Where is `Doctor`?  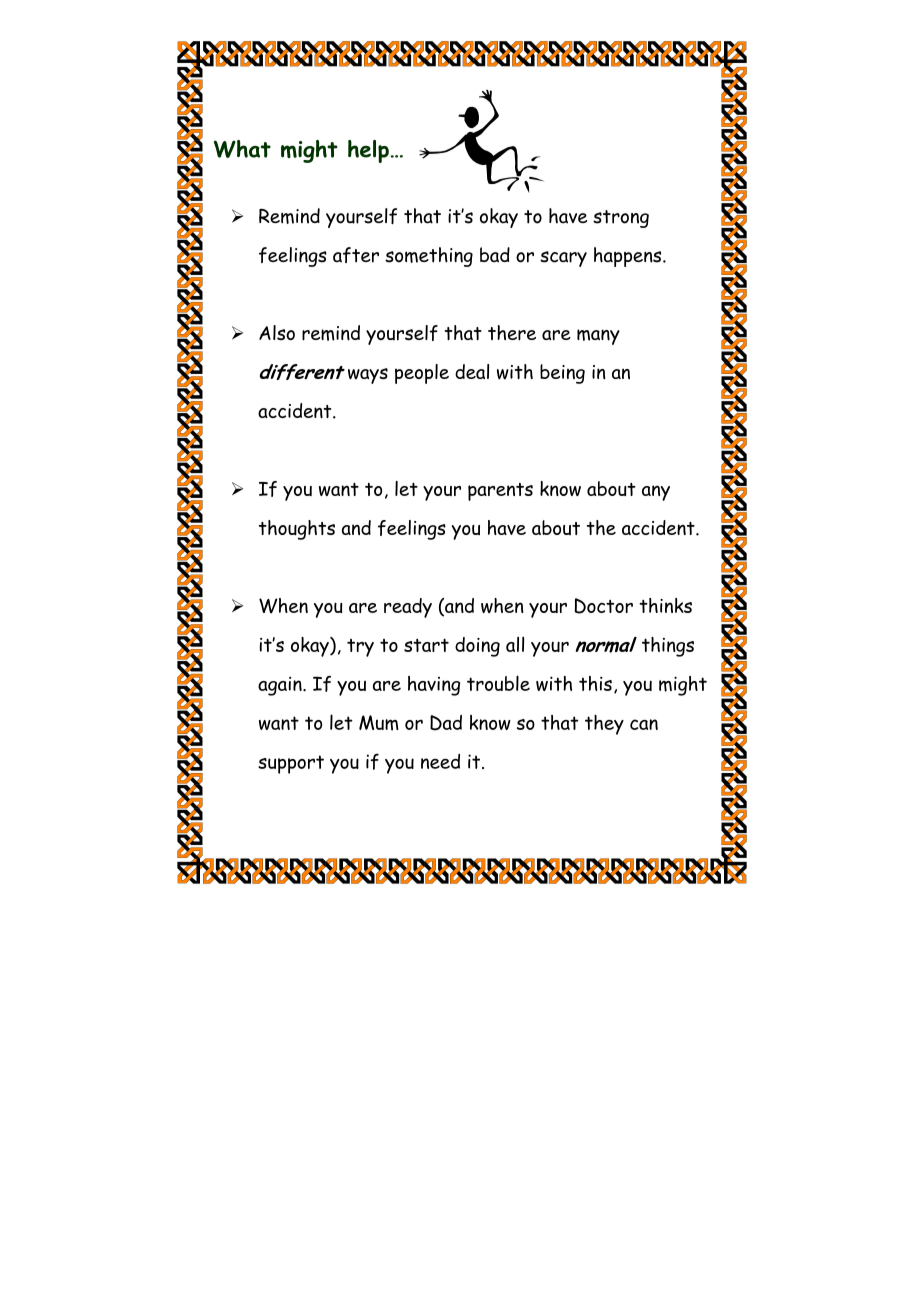
Doctor is located at coordinates (604, 606).
